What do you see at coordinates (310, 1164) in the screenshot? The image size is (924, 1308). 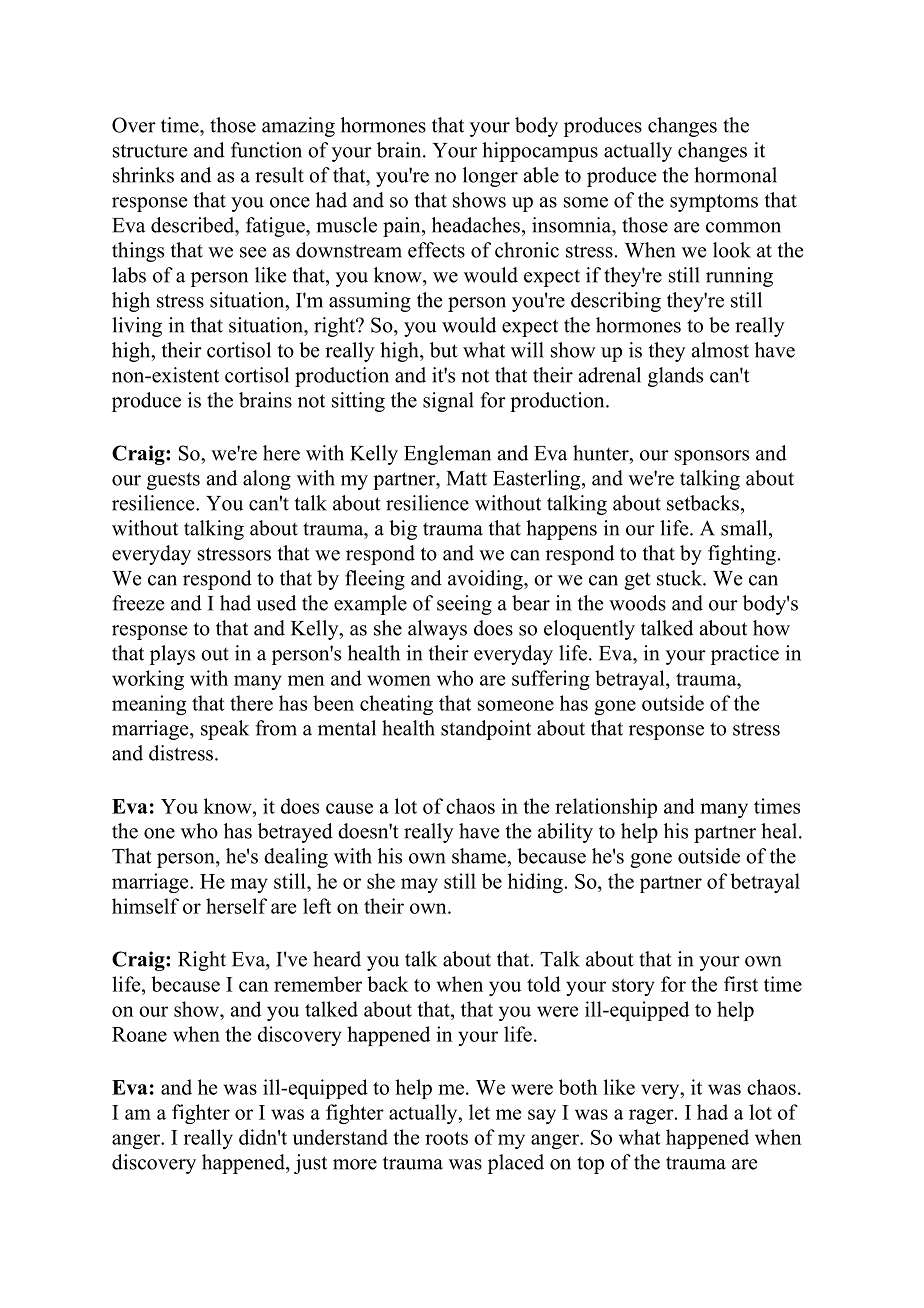 I see `just` at bounding box center [310, 1164].
